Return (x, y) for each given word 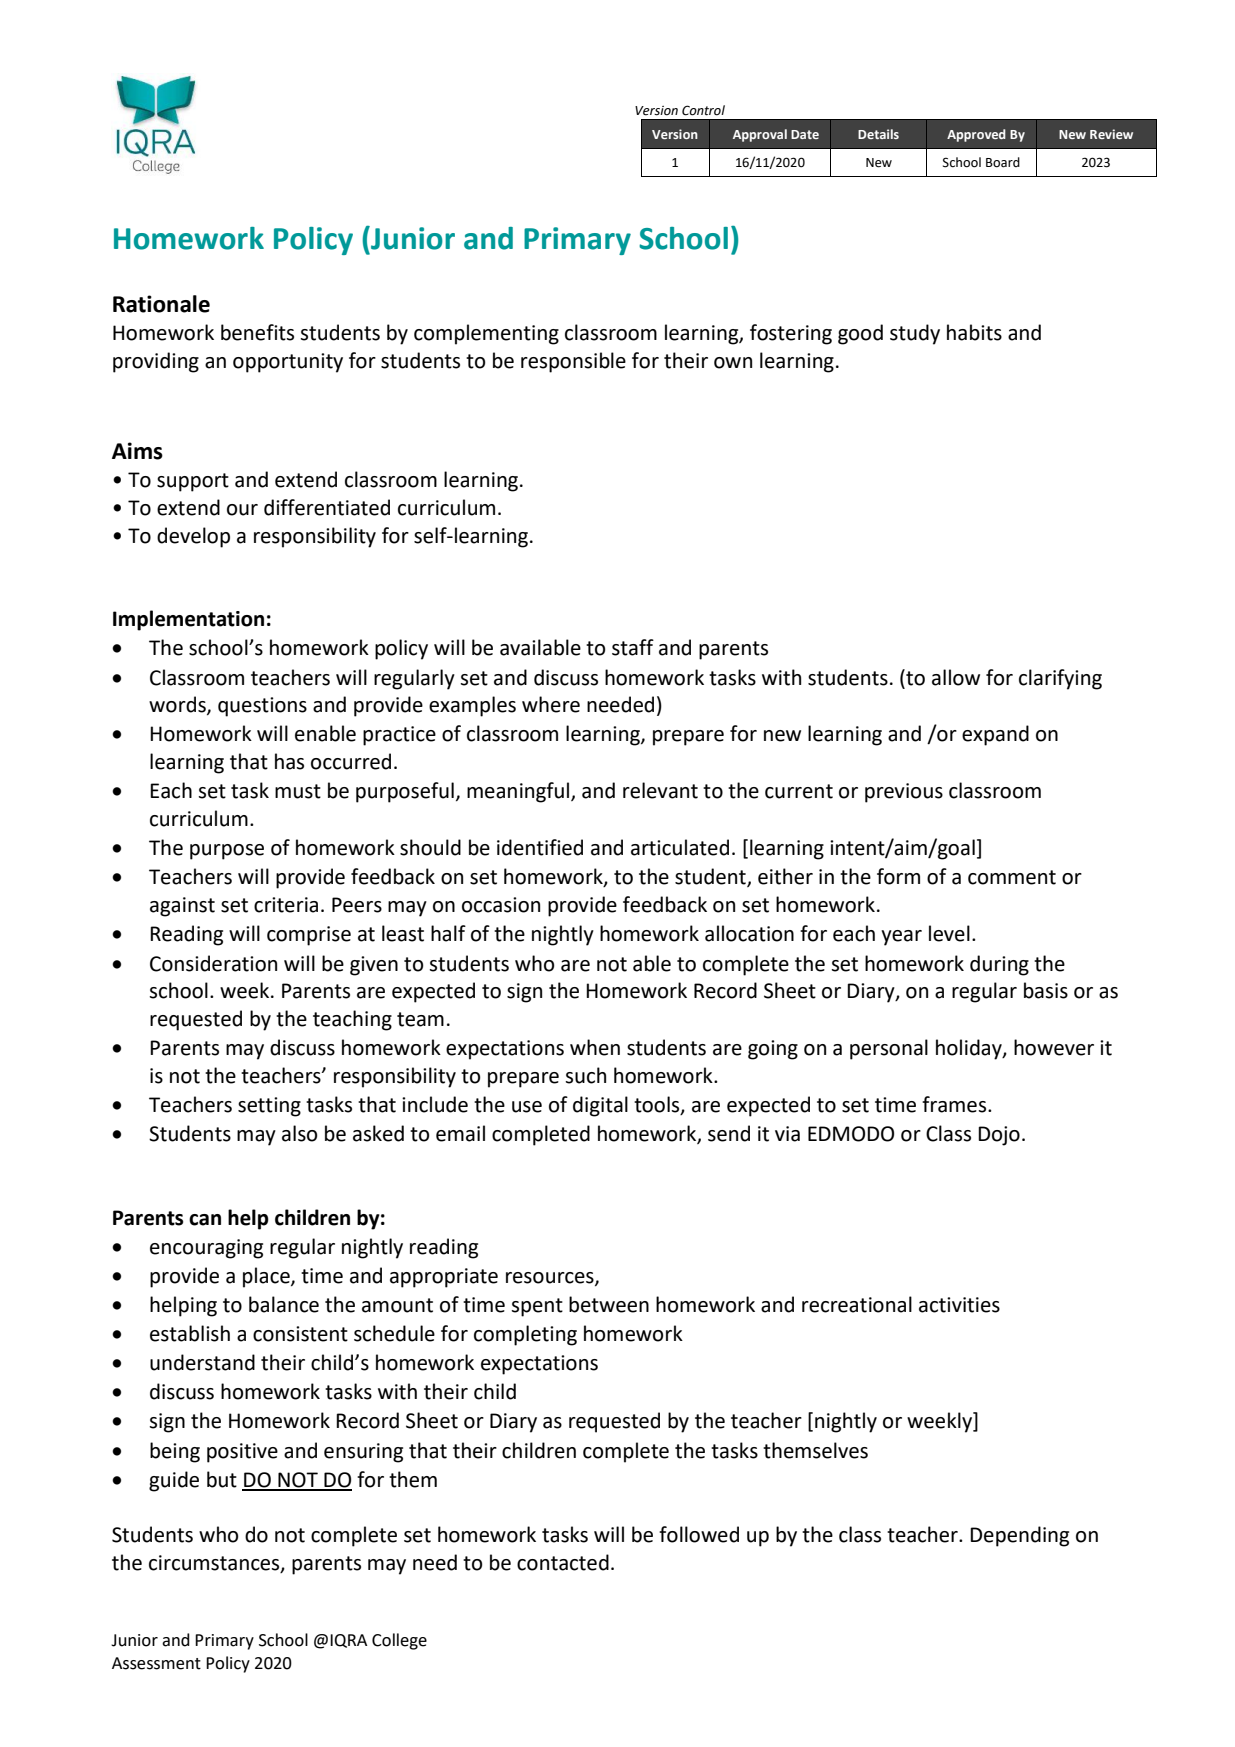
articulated (680, 847)
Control (703, 110)
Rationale (161, 304)
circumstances (215, 1564)
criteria (286, 905)
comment (1012, 877)
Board (1003, 162)
